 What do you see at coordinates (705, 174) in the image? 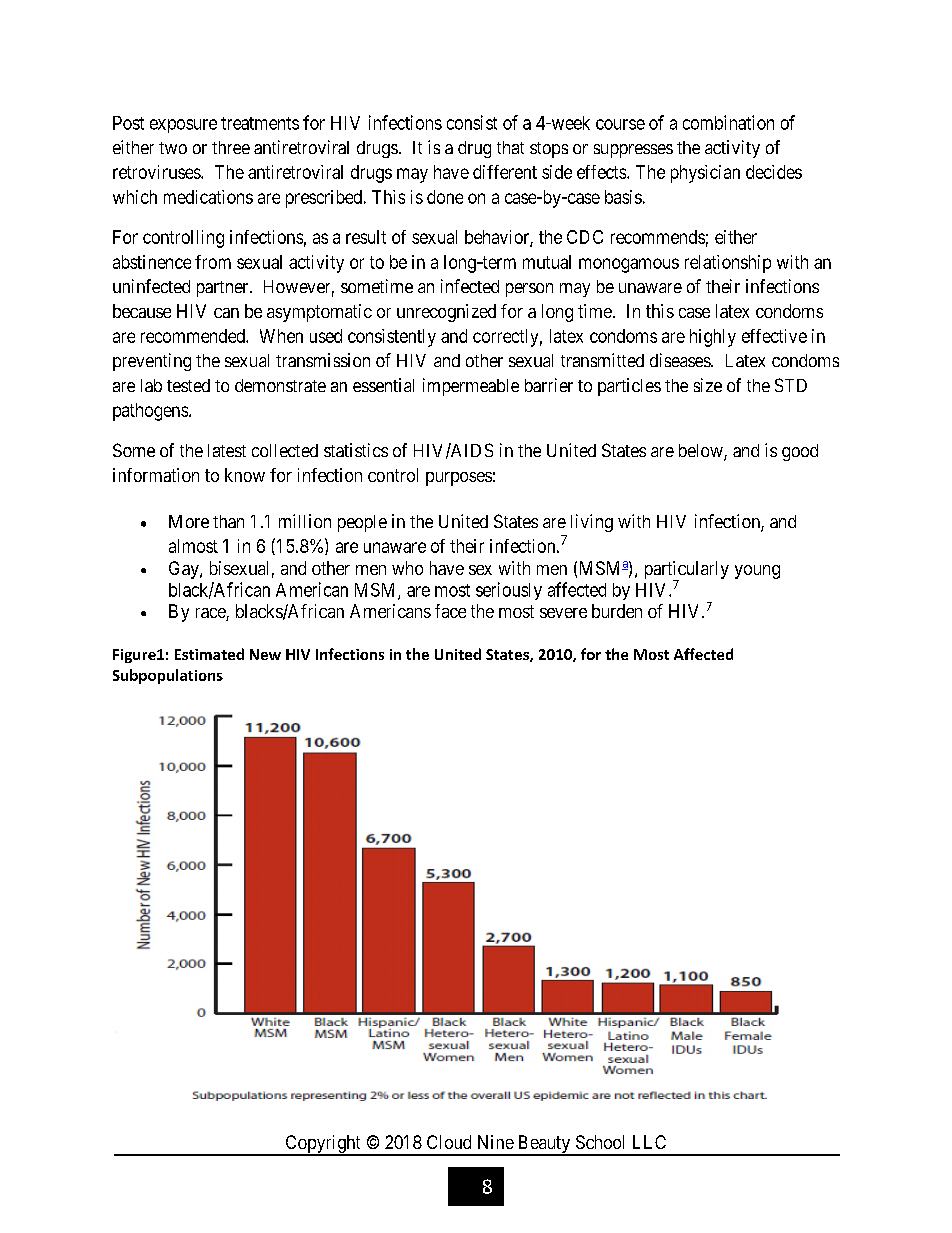
I see `physician` at bounding box center [705, 174].
